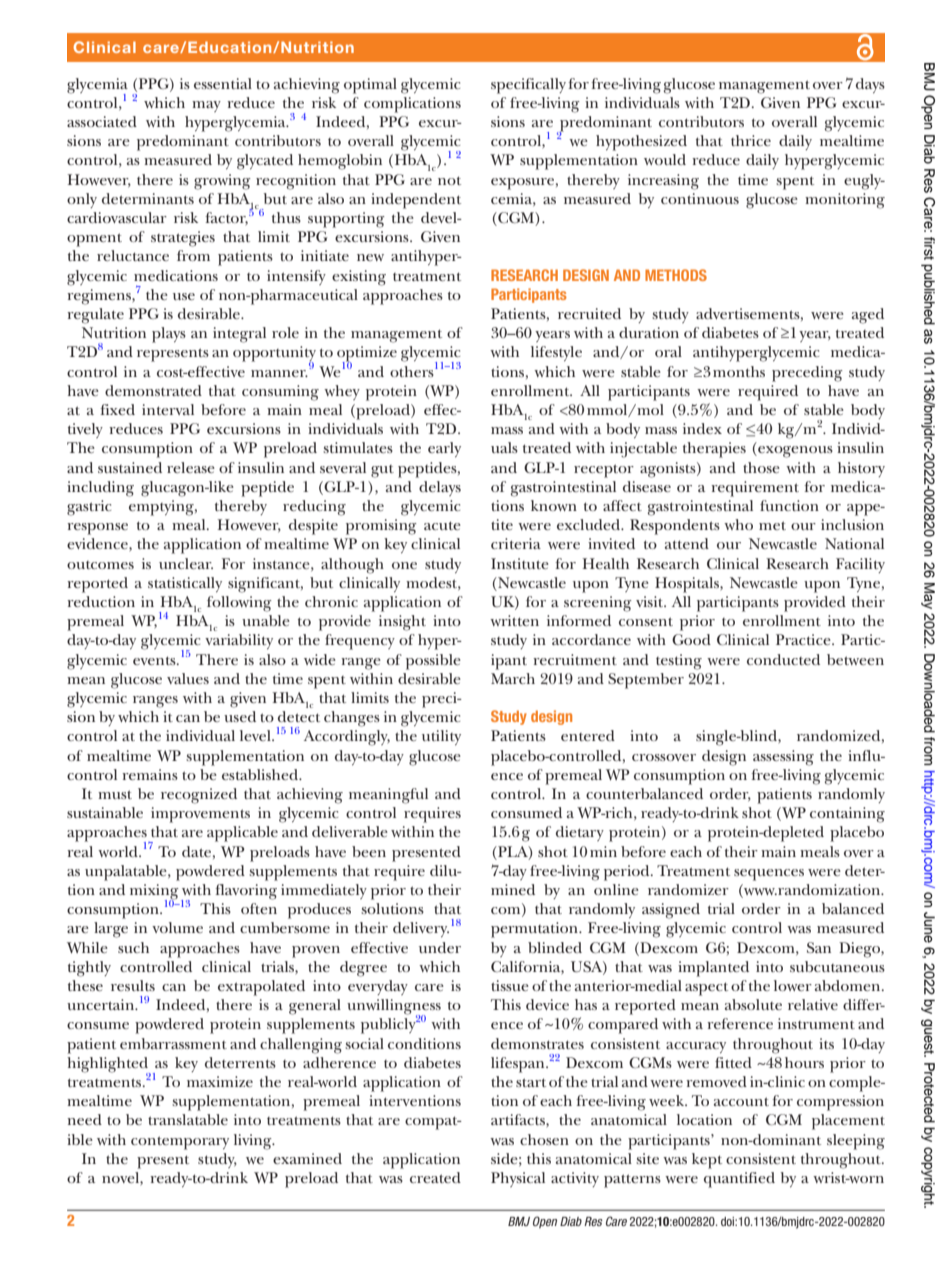  What do you see at coordinates (751, 140) in the screenshot?
I see `thrice` at bounding box center [751, 140].
